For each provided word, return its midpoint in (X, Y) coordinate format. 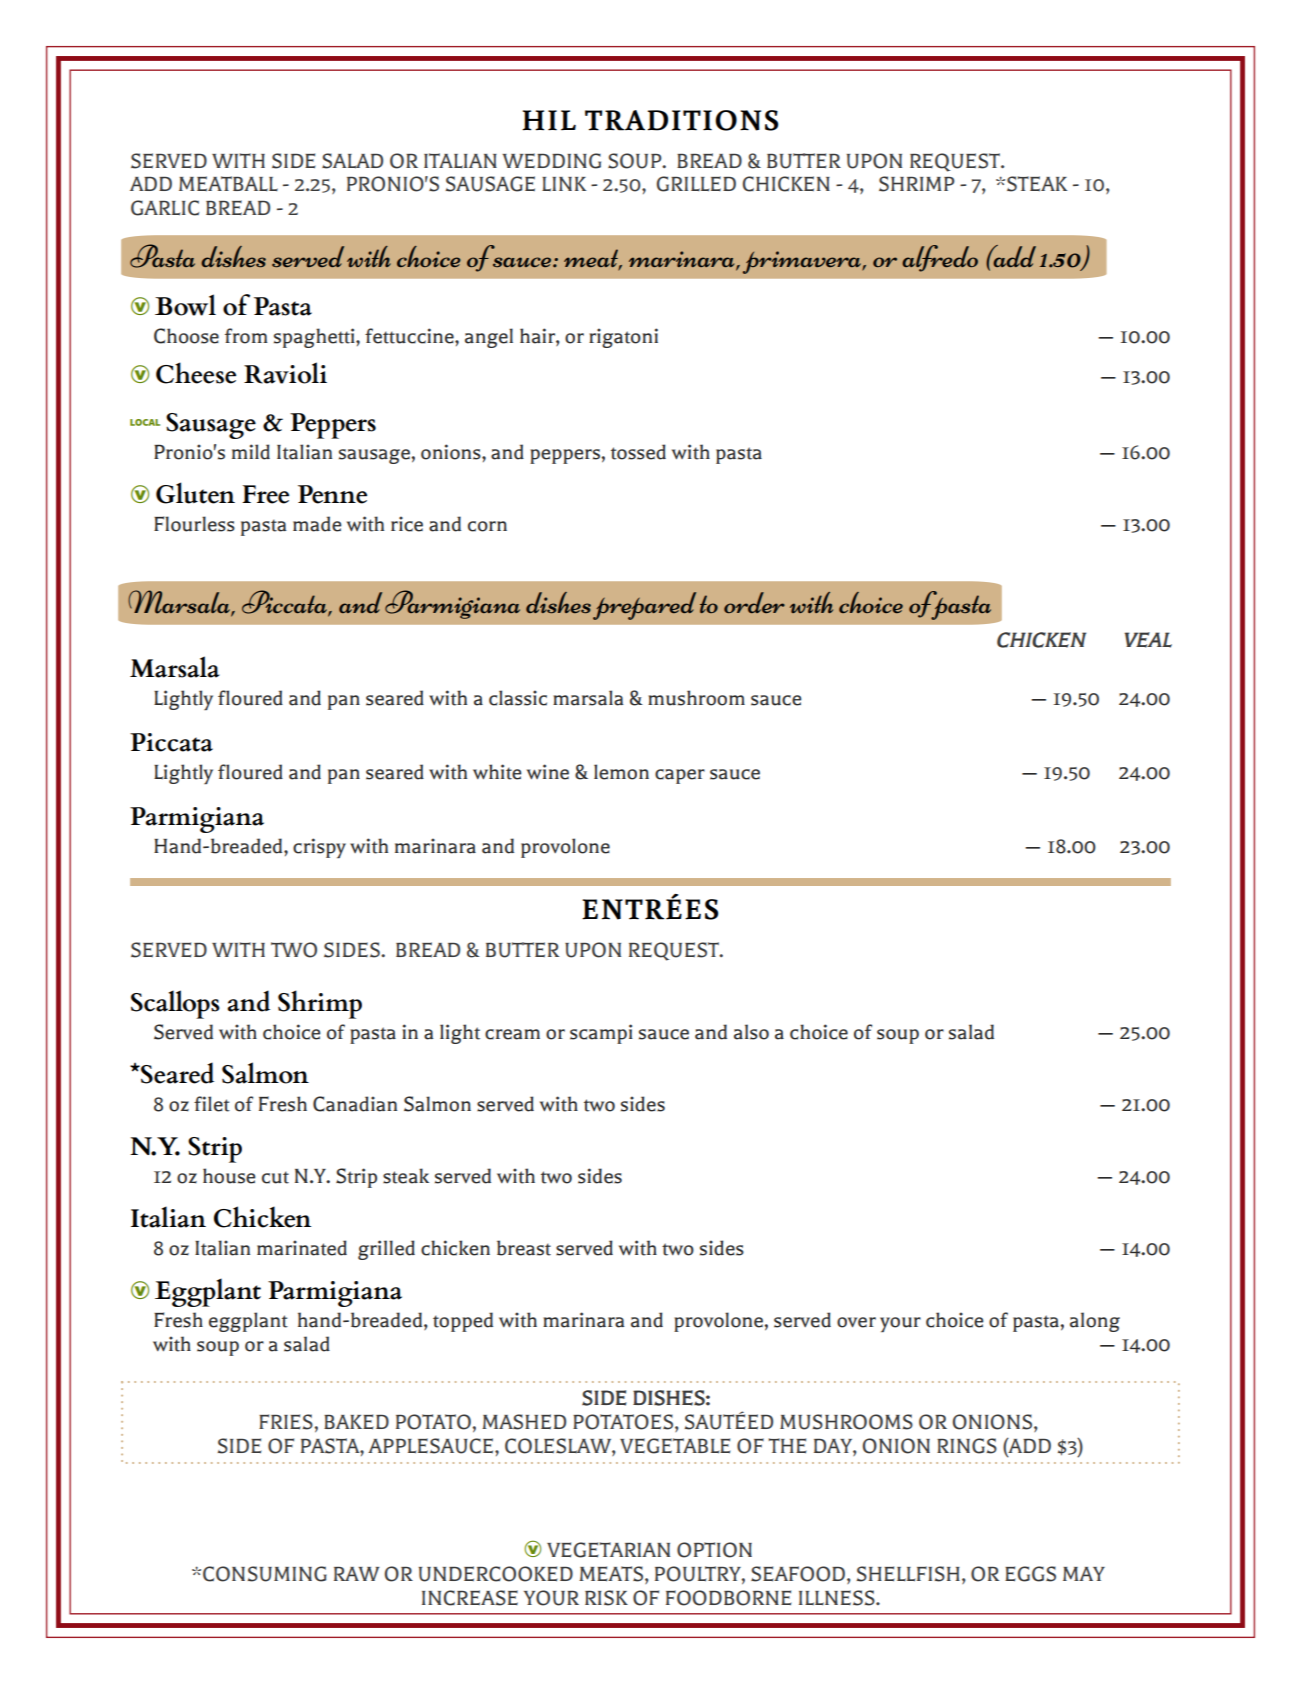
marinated (302, 1248)
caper (680, 776)
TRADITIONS (681, 120)
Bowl (185, 305)
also (751, 1032)
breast (524, 1248)
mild (251, 452)
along (1095, 1322)
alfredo (940, 258)
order (754, 602)
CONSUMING (265, 1574)
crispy (319, 848)
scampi (601, 1034)
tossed (638, 452)
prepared (644, 606)
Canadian (355, 1104)
